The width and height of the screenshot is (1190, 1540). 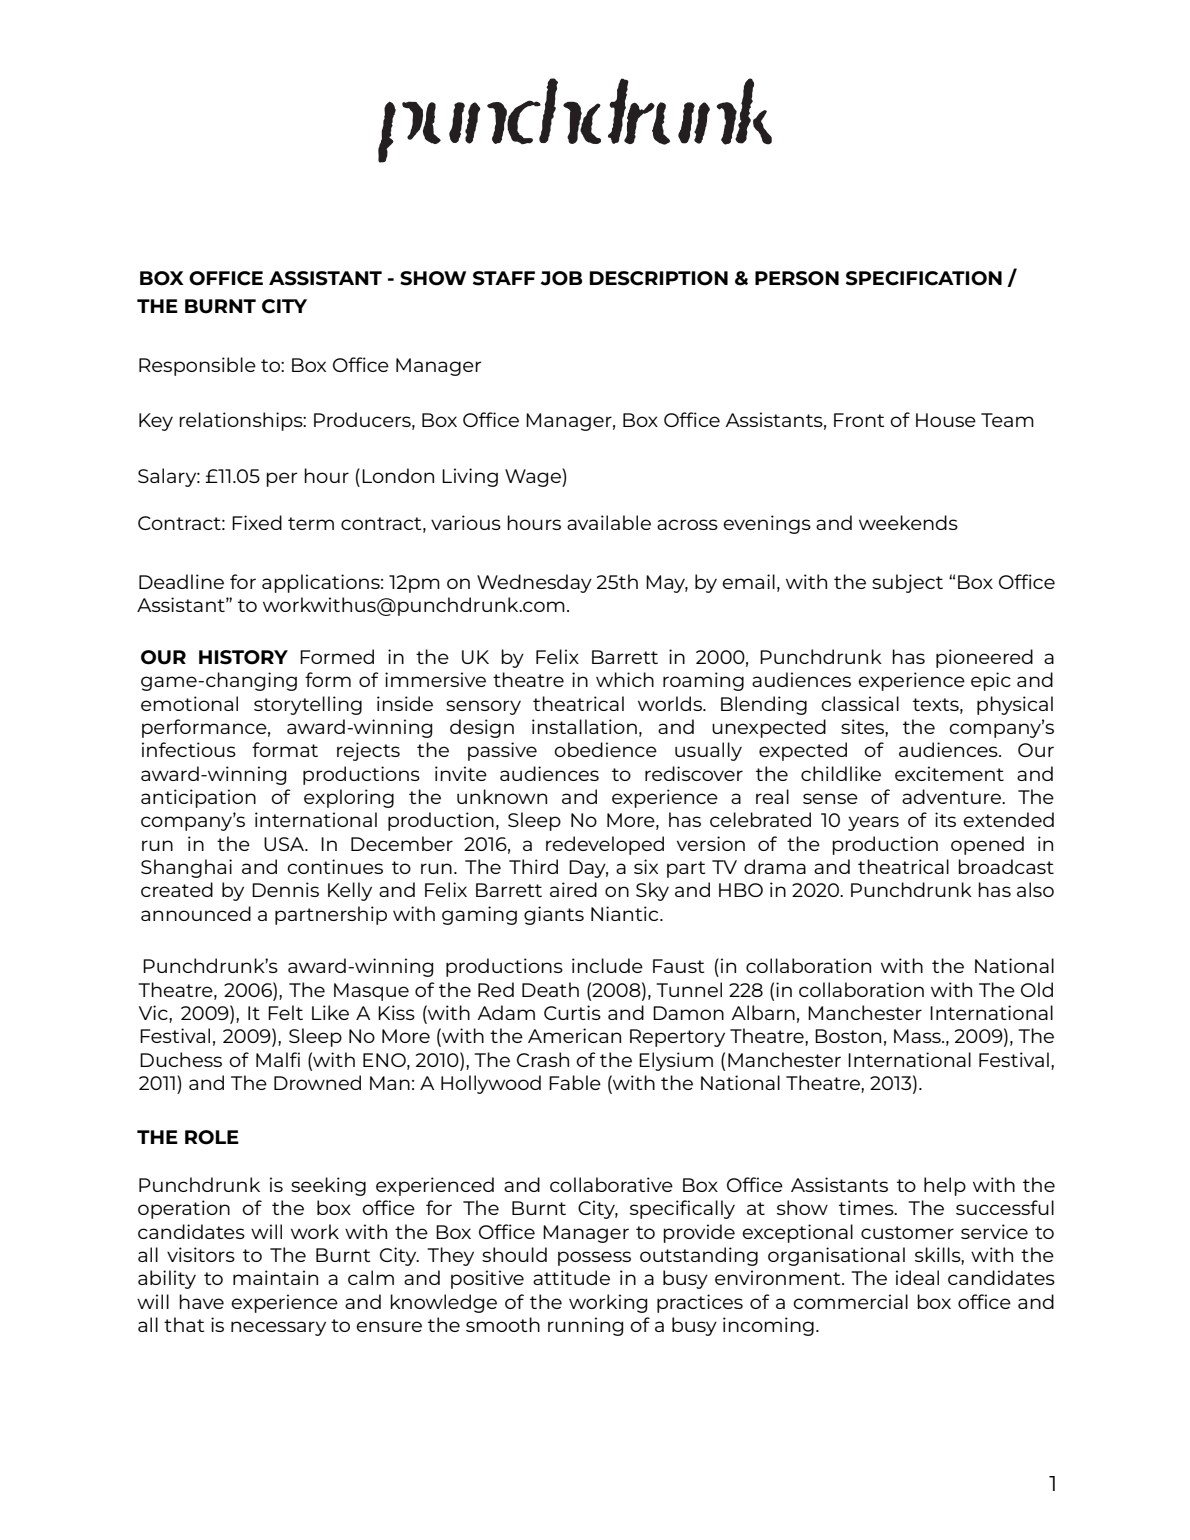 What do you see at coordinates (917, 1277) in the screenshot?
I see `ideal` at bounding box center [917, 1277].
